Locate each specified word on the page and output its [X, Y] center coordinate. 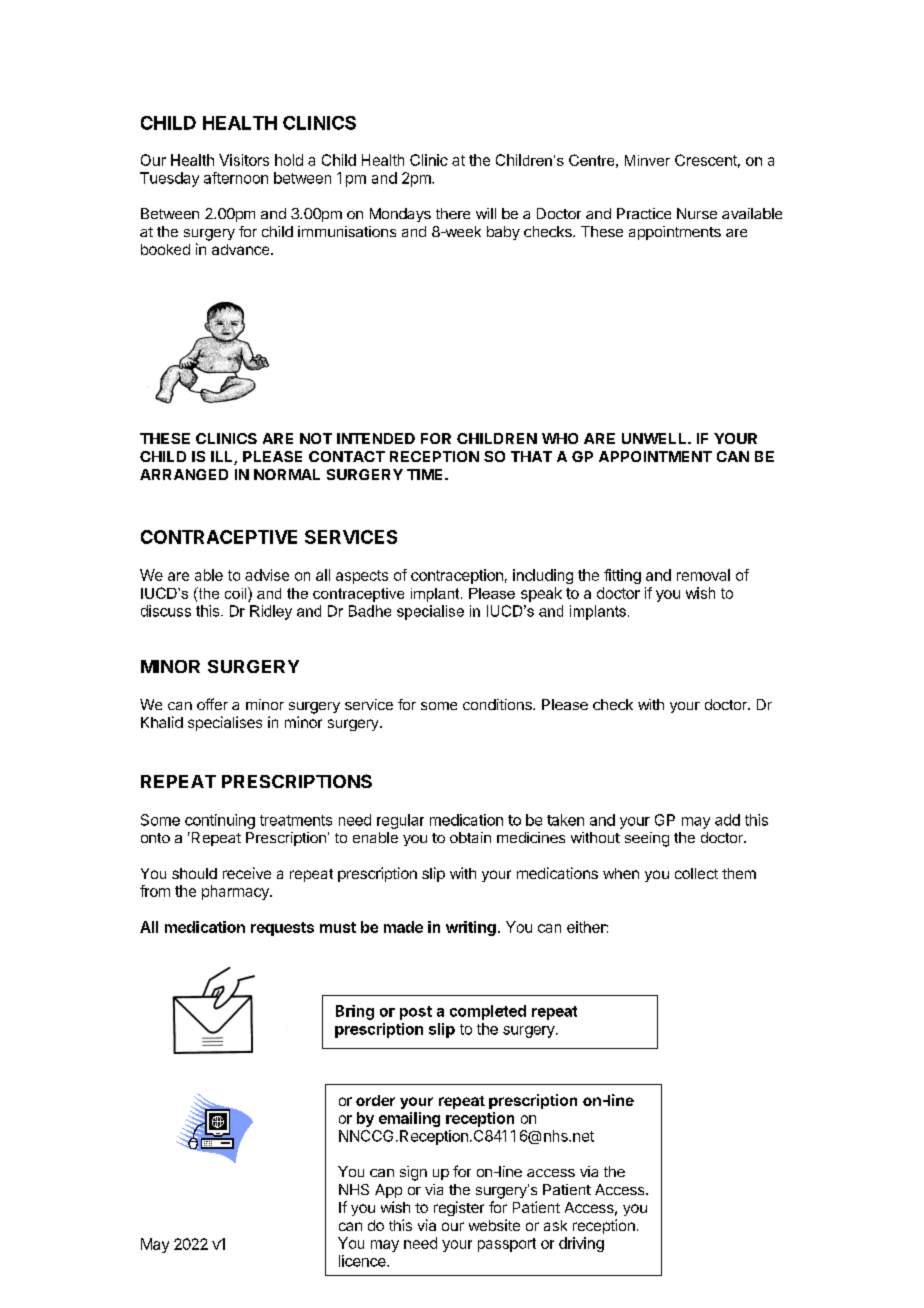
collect [696, 873]
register [459, 1208]
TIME [426, 474]
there [453, 213]
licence [363, 1261]
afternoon [236, 178]
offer [212, 704]
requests [282, 929]
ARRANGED [184, 474]
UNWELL [655, 438]
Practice [644, 213]
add [727, 820]
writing [471, 928]
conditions [498, 704]
